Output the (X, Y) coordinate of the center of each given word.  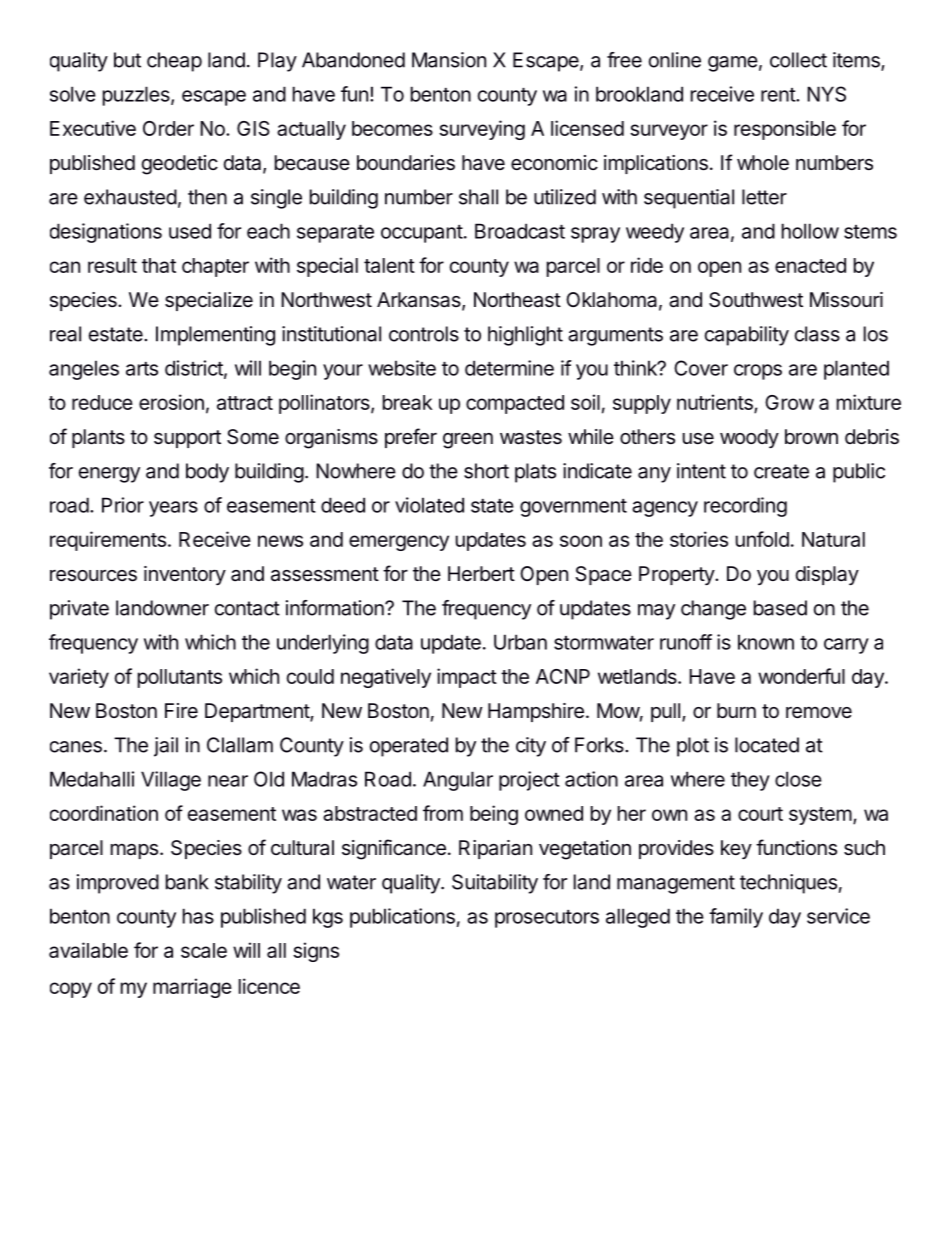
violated (429, 505)
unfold (762, 539)
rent (779, 95)
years (173, 509)
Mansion (449, 60)
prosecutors (547, 919)
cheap (174, 62)
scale (204, 950)
